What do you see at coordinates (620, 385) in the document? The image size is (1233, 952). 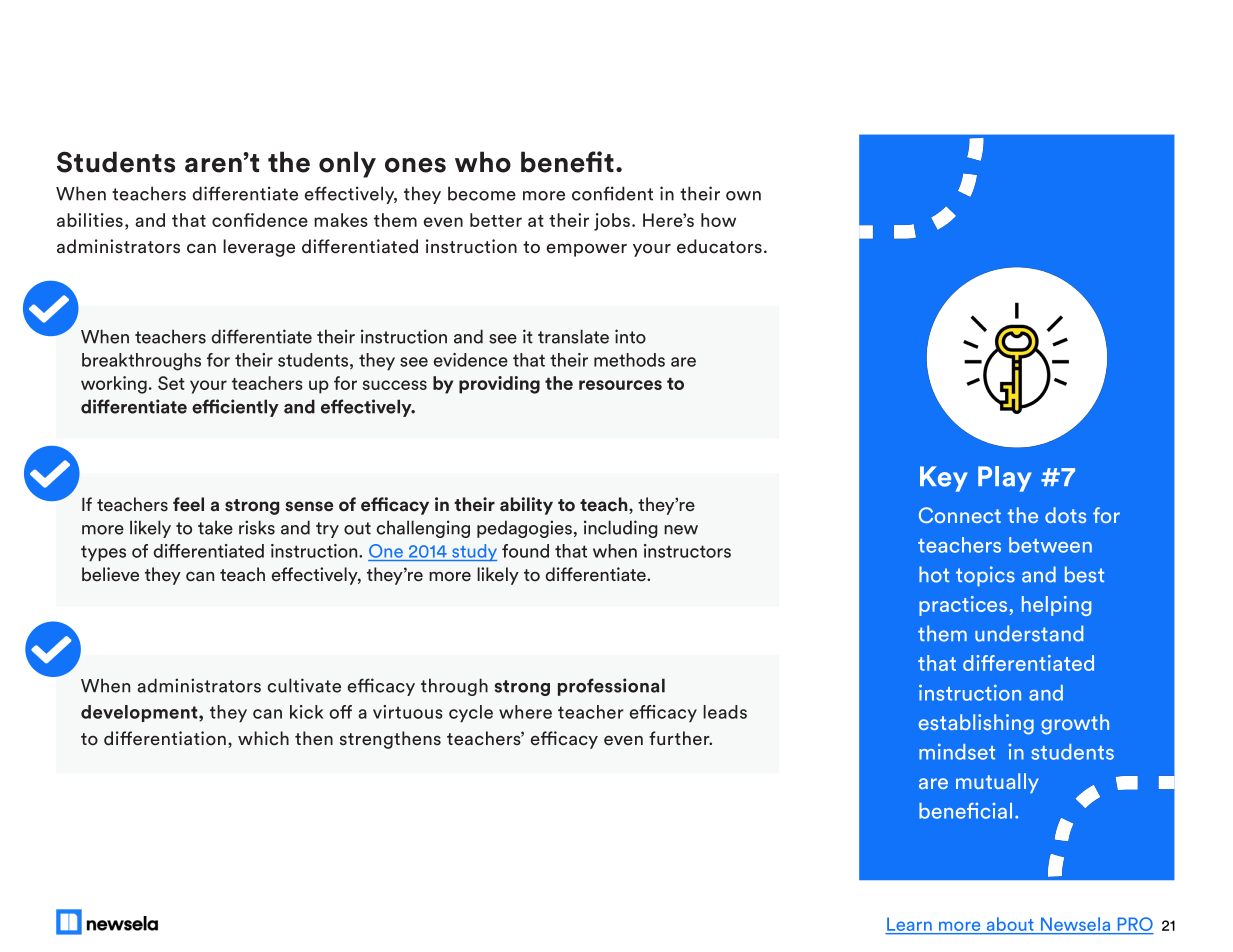 I see `resources` at bounding box center [620, 385].
